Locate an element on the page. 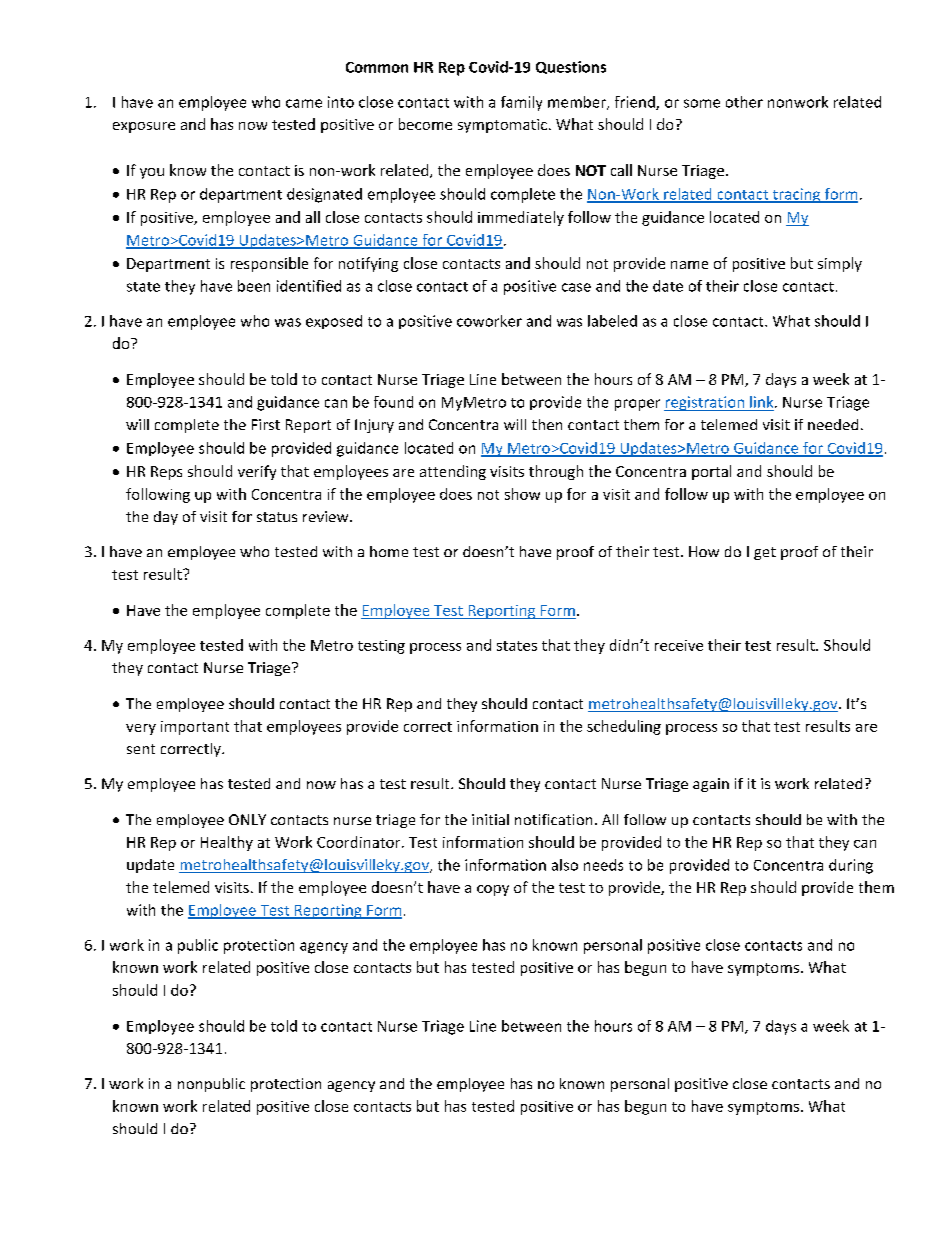 This image has height=1233, width=952. important is located at coordinates (195, 728).
